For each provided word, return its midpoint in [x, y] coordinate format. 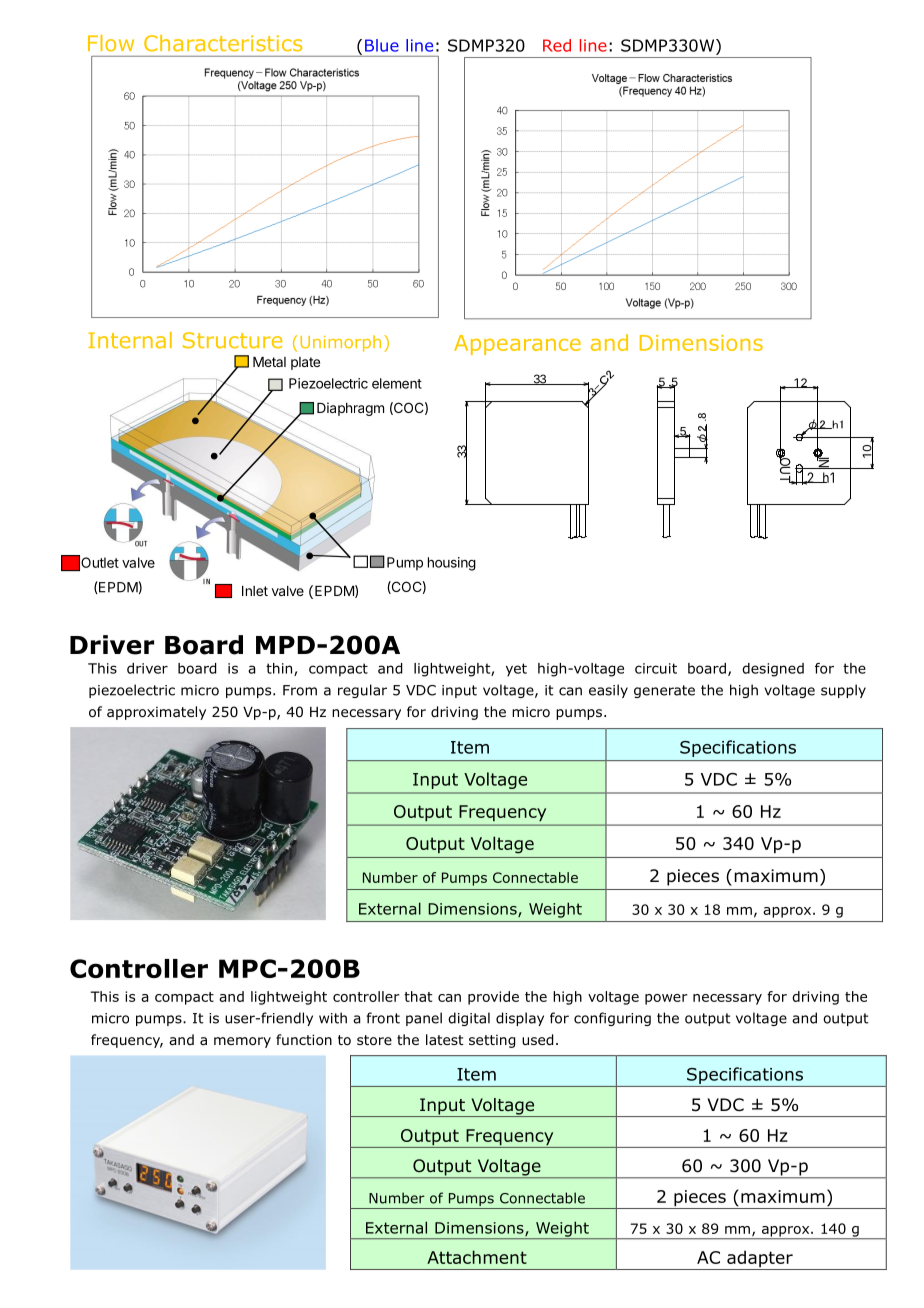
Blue [382, 45]
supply [843, 691]
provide [493, 998]
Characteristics [223, 43]
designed [773, 670]
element [397, 383]
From [300, 690]
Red [557, 45]
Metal [269, 362]
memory [242, 1042]
